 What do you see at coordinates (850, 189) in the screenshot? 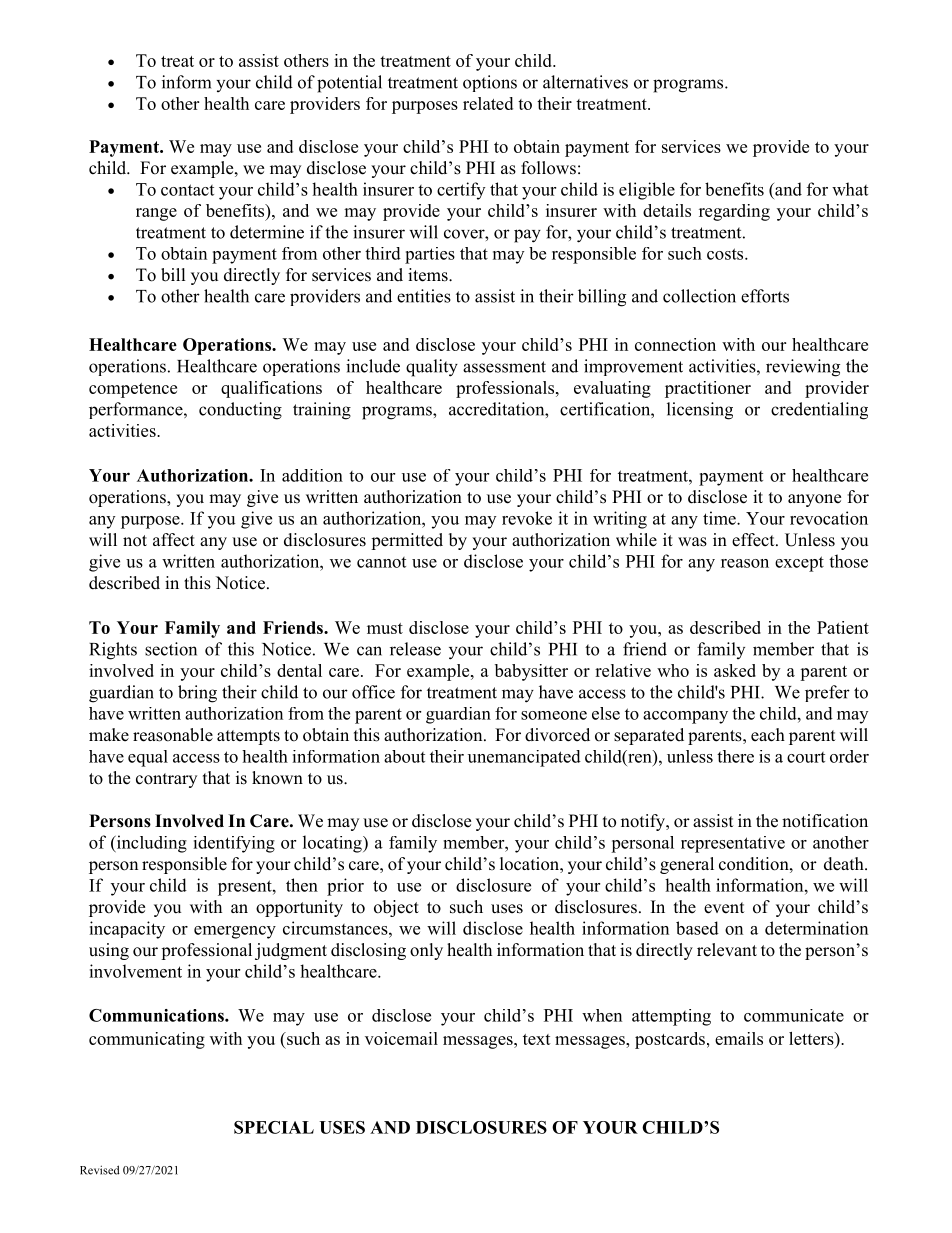
I see `what` at bounding box center [850, 189].
